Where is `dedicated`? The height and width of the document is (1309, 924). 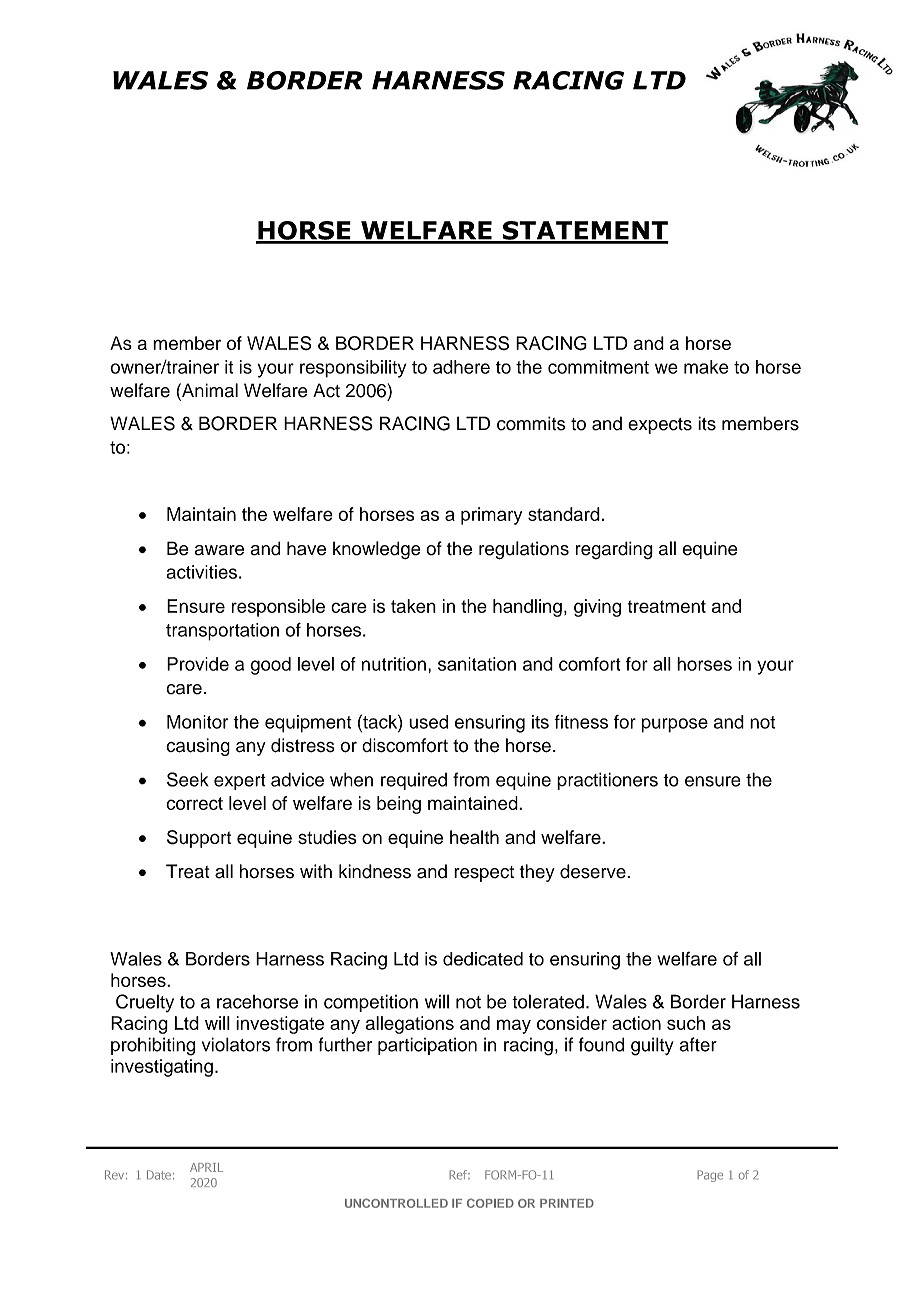 dedicated is located at coordinates (483, 959).
